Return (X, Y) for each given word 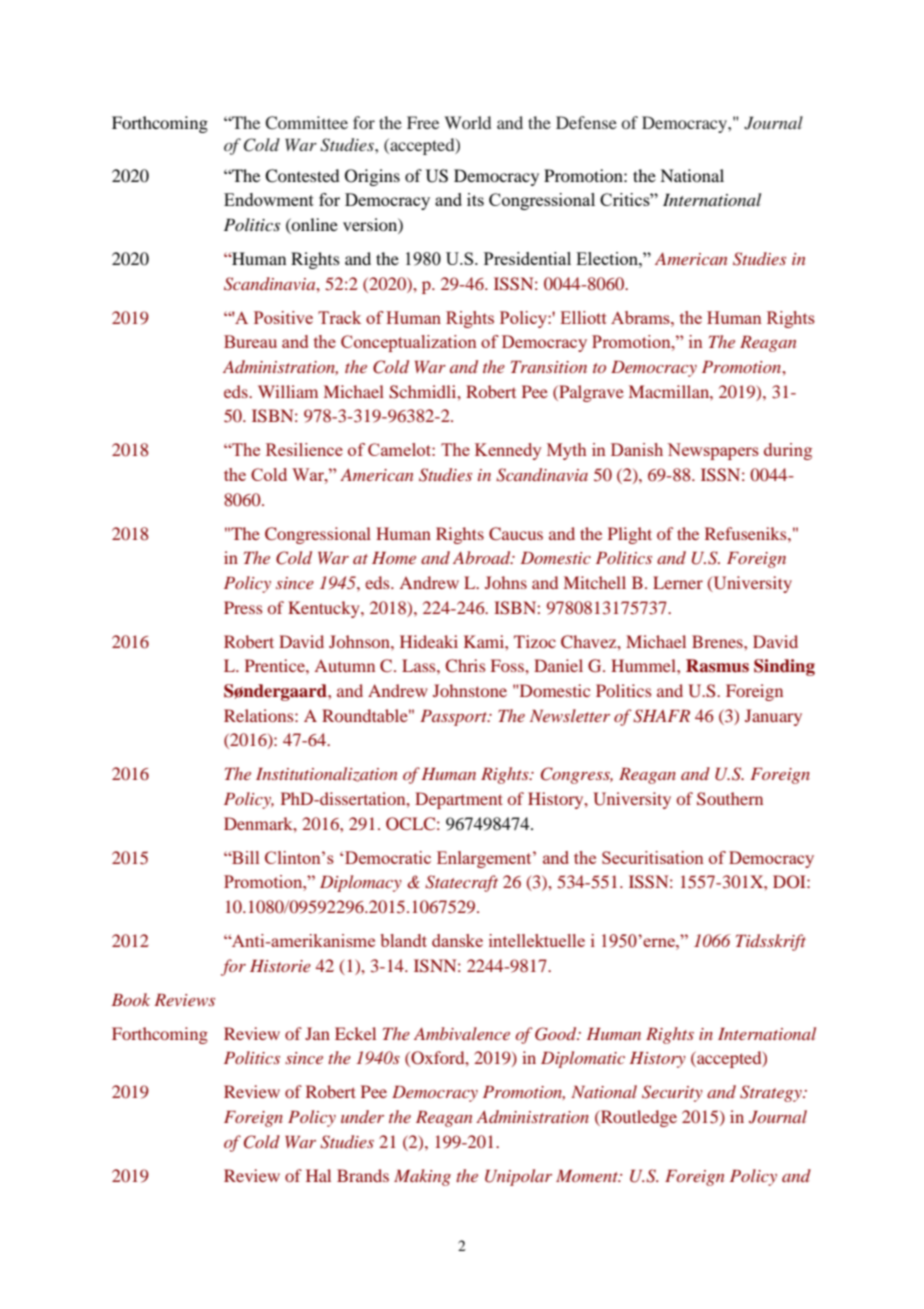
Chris (465, 666)
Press (243, 607)
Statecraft (461, 883)
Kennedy (508, 451)
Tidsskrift (771, 942)
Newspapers (713, 451)
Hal (318, 1175)
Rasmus (717, 666)
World (467, 122)
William (288, 391)
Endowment (269, 199)
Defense (586, 122)
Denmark (259, 823)
